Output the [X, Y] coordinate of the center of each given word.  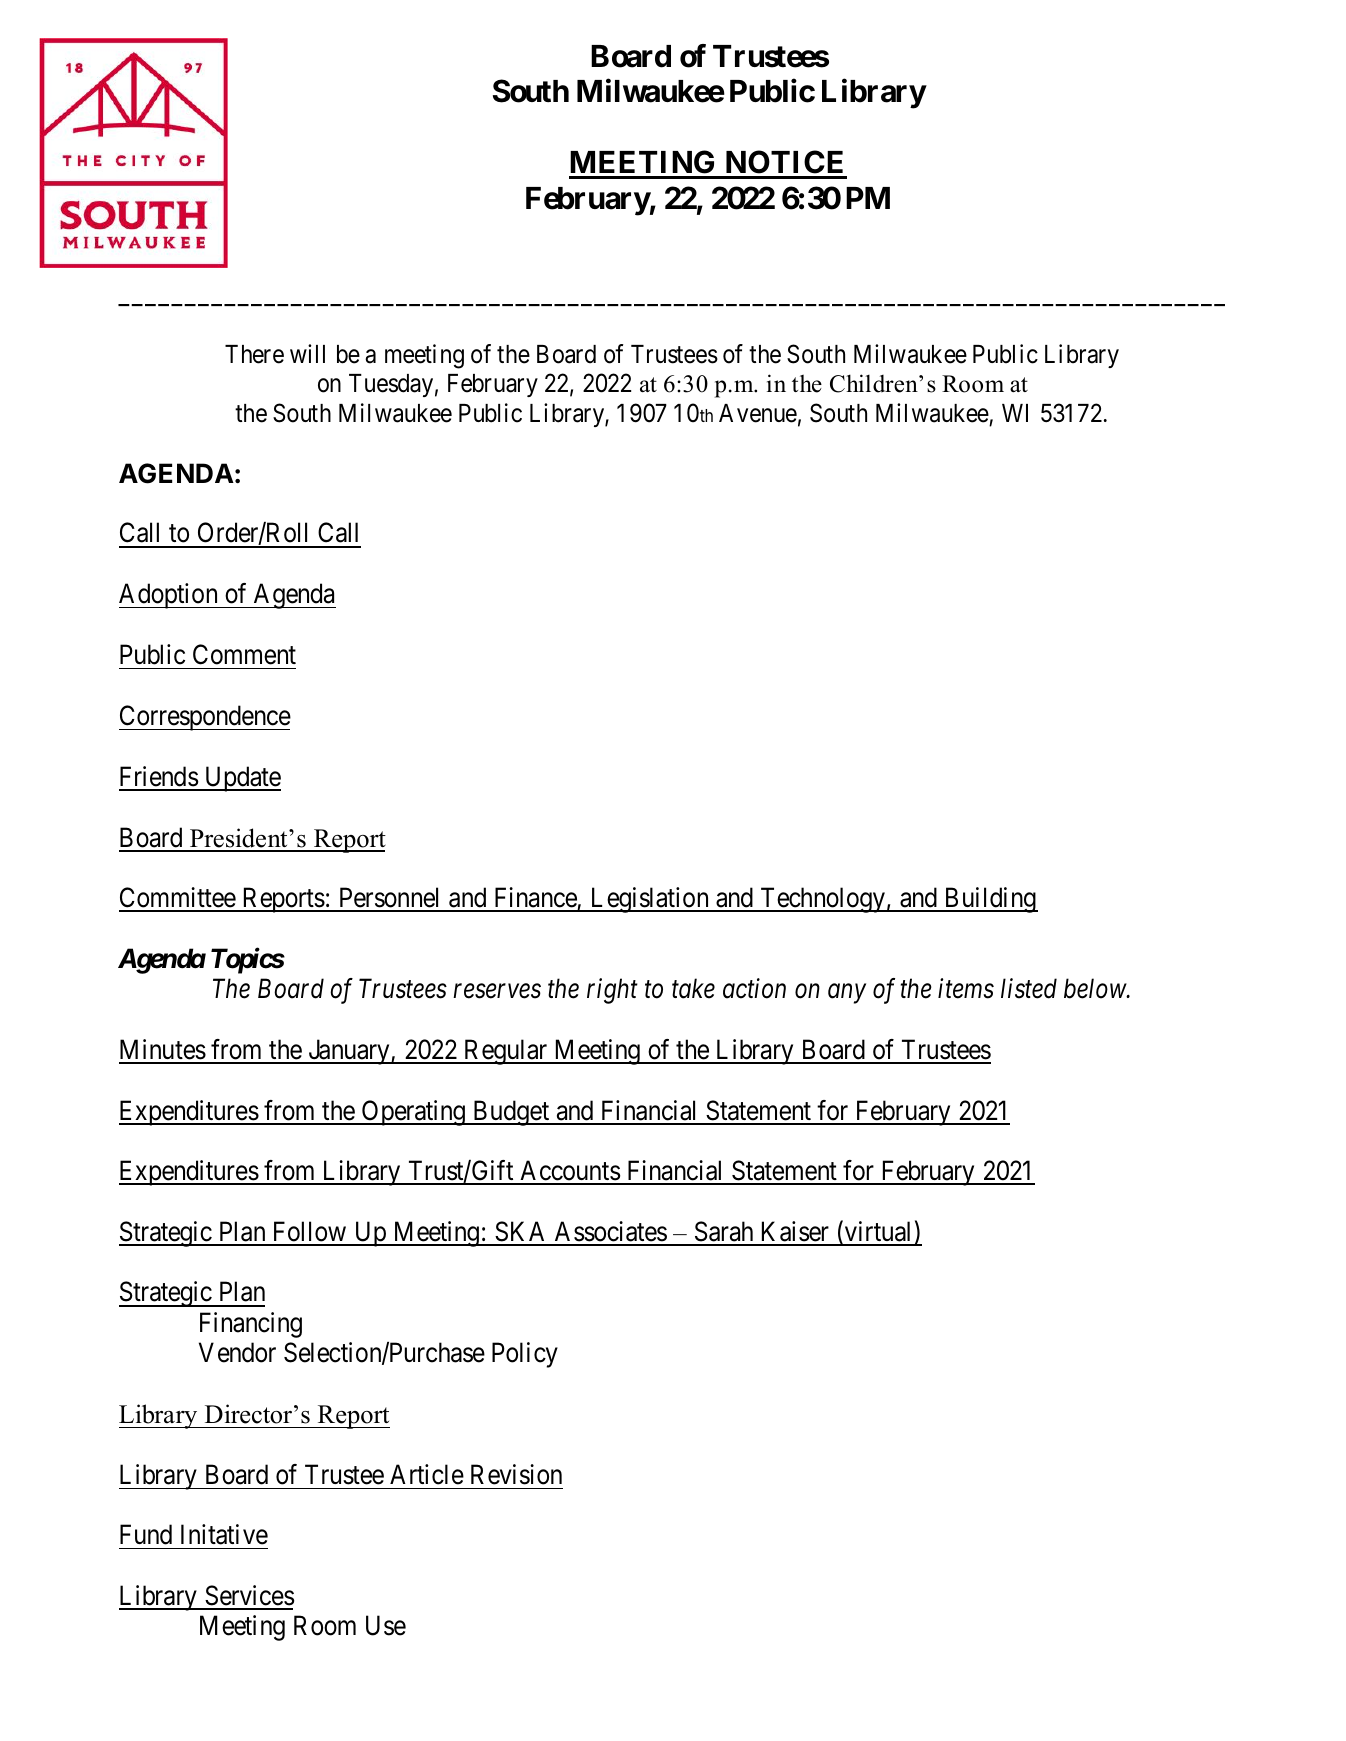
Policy [525, 1355]
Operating [413, 1113]
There [254, 354]
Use [386, 1626]
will [307, 353]
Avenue [758, 413]
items [966, 989]
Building [990, 900]
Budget [511, 1113]
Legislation [650, 900]
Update [241, 779]
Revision [516, 1474]
